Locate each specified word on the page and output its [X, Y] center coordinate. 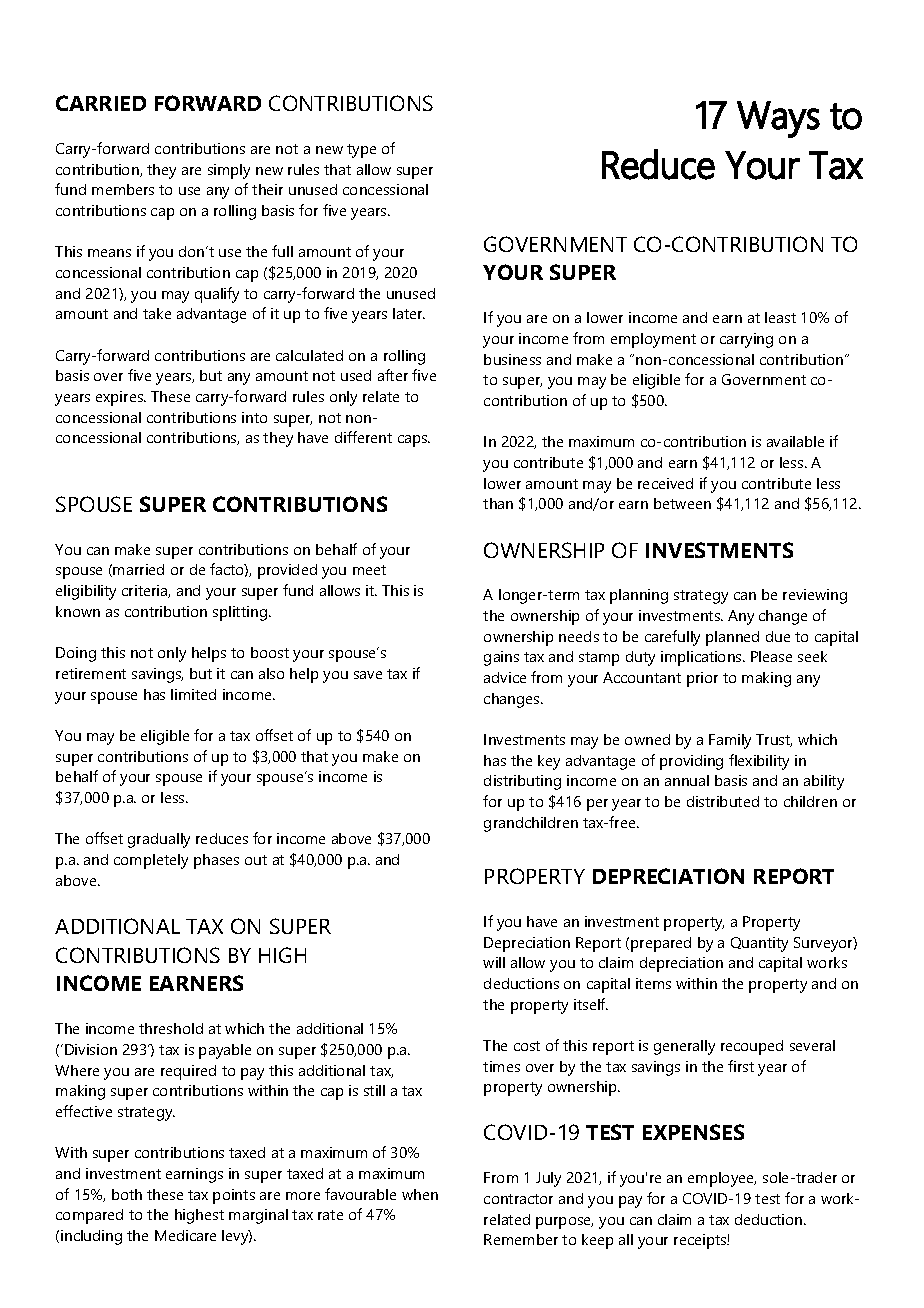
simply [229, 171]
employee [722, 1179]
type [361, 151]
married [138, 569]
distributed [723, 801]
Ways [778, 119]
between [682, 503]
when [420, 1194]
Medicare [185, 1235]
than [498, 503]
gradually [159, 840]
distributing [522, 782]
